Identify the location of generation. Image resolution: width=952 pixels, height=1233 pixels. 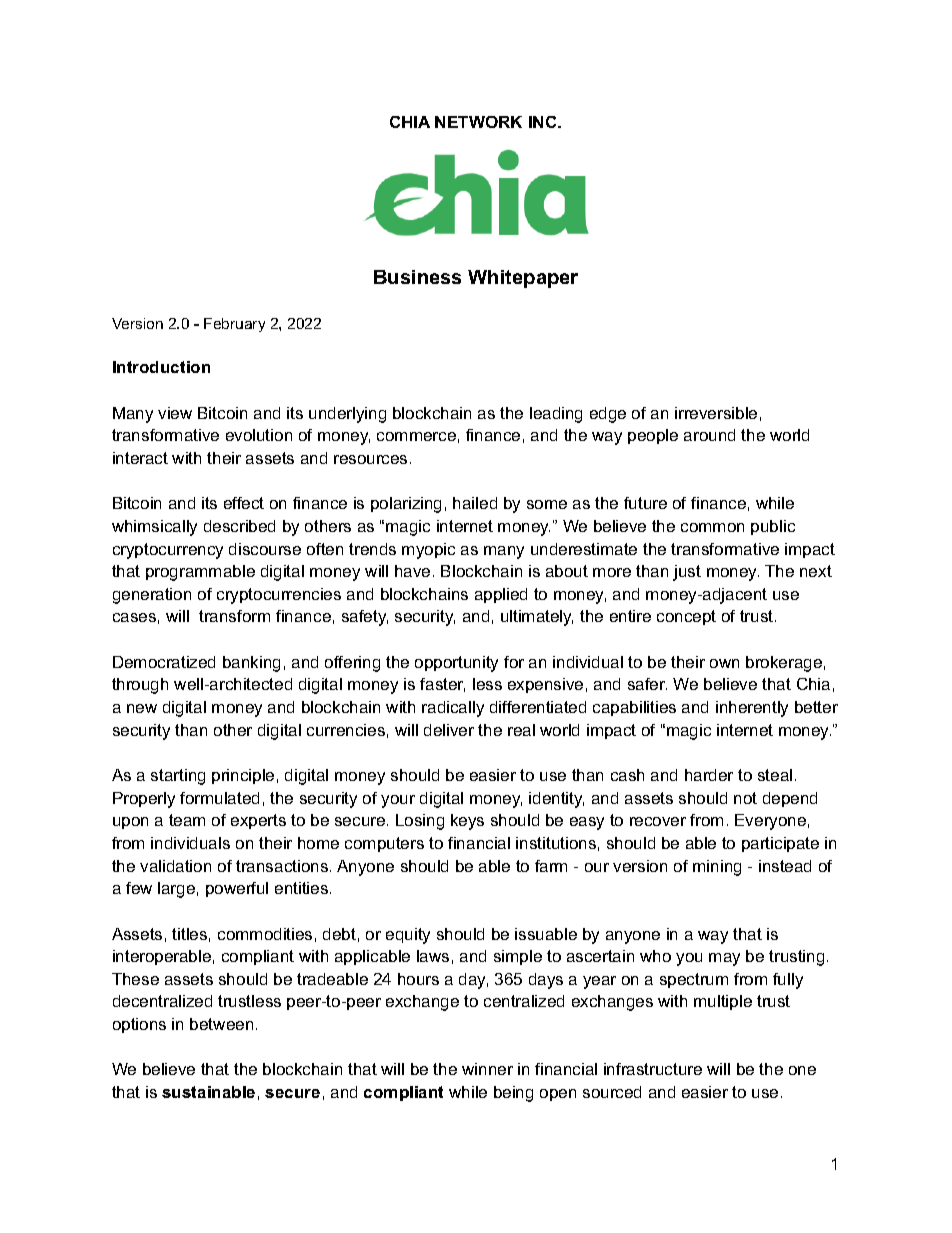
(152, 596).
